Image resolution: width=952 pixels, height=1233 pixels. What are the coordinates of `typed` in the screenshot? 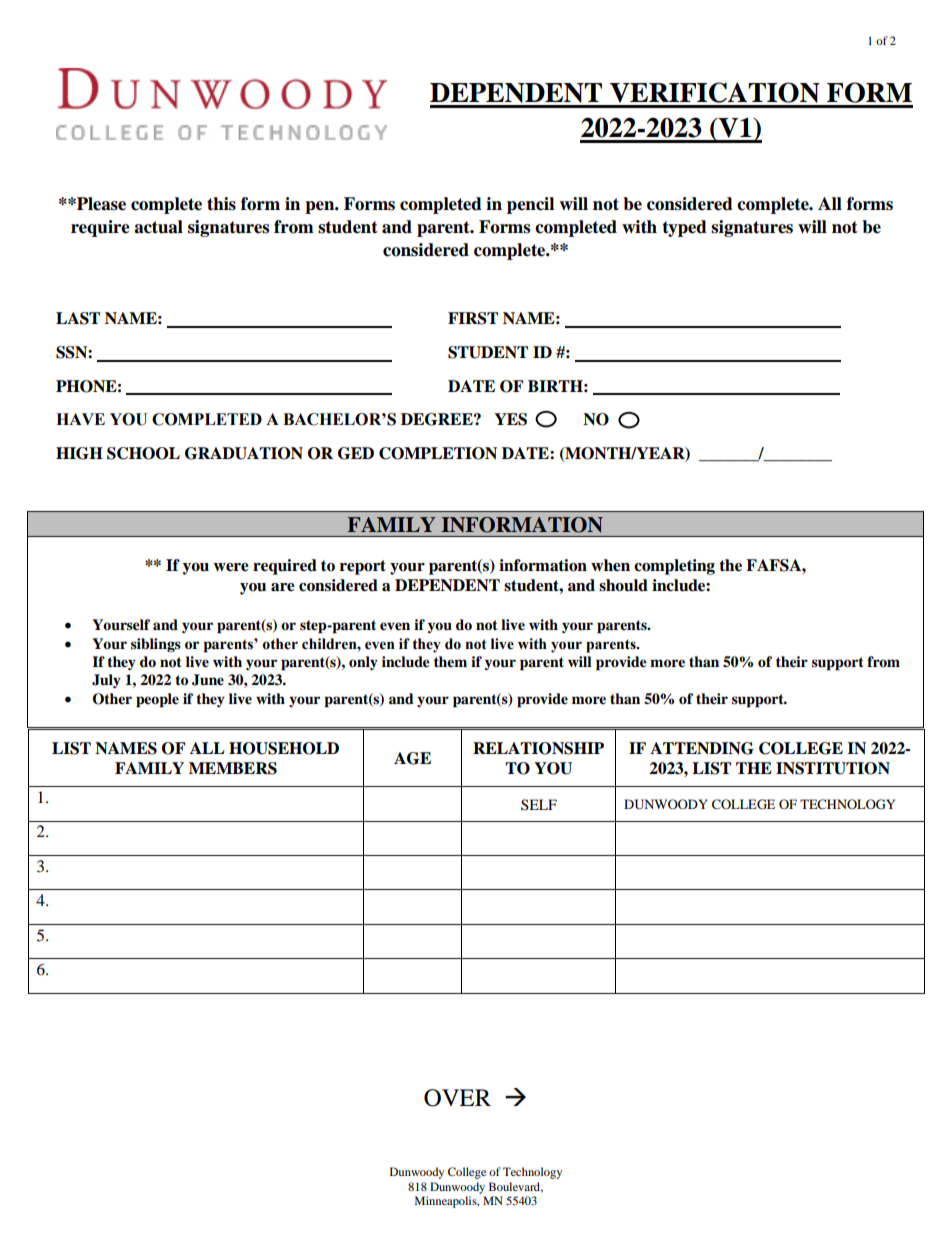 It's located at (684, 228).
